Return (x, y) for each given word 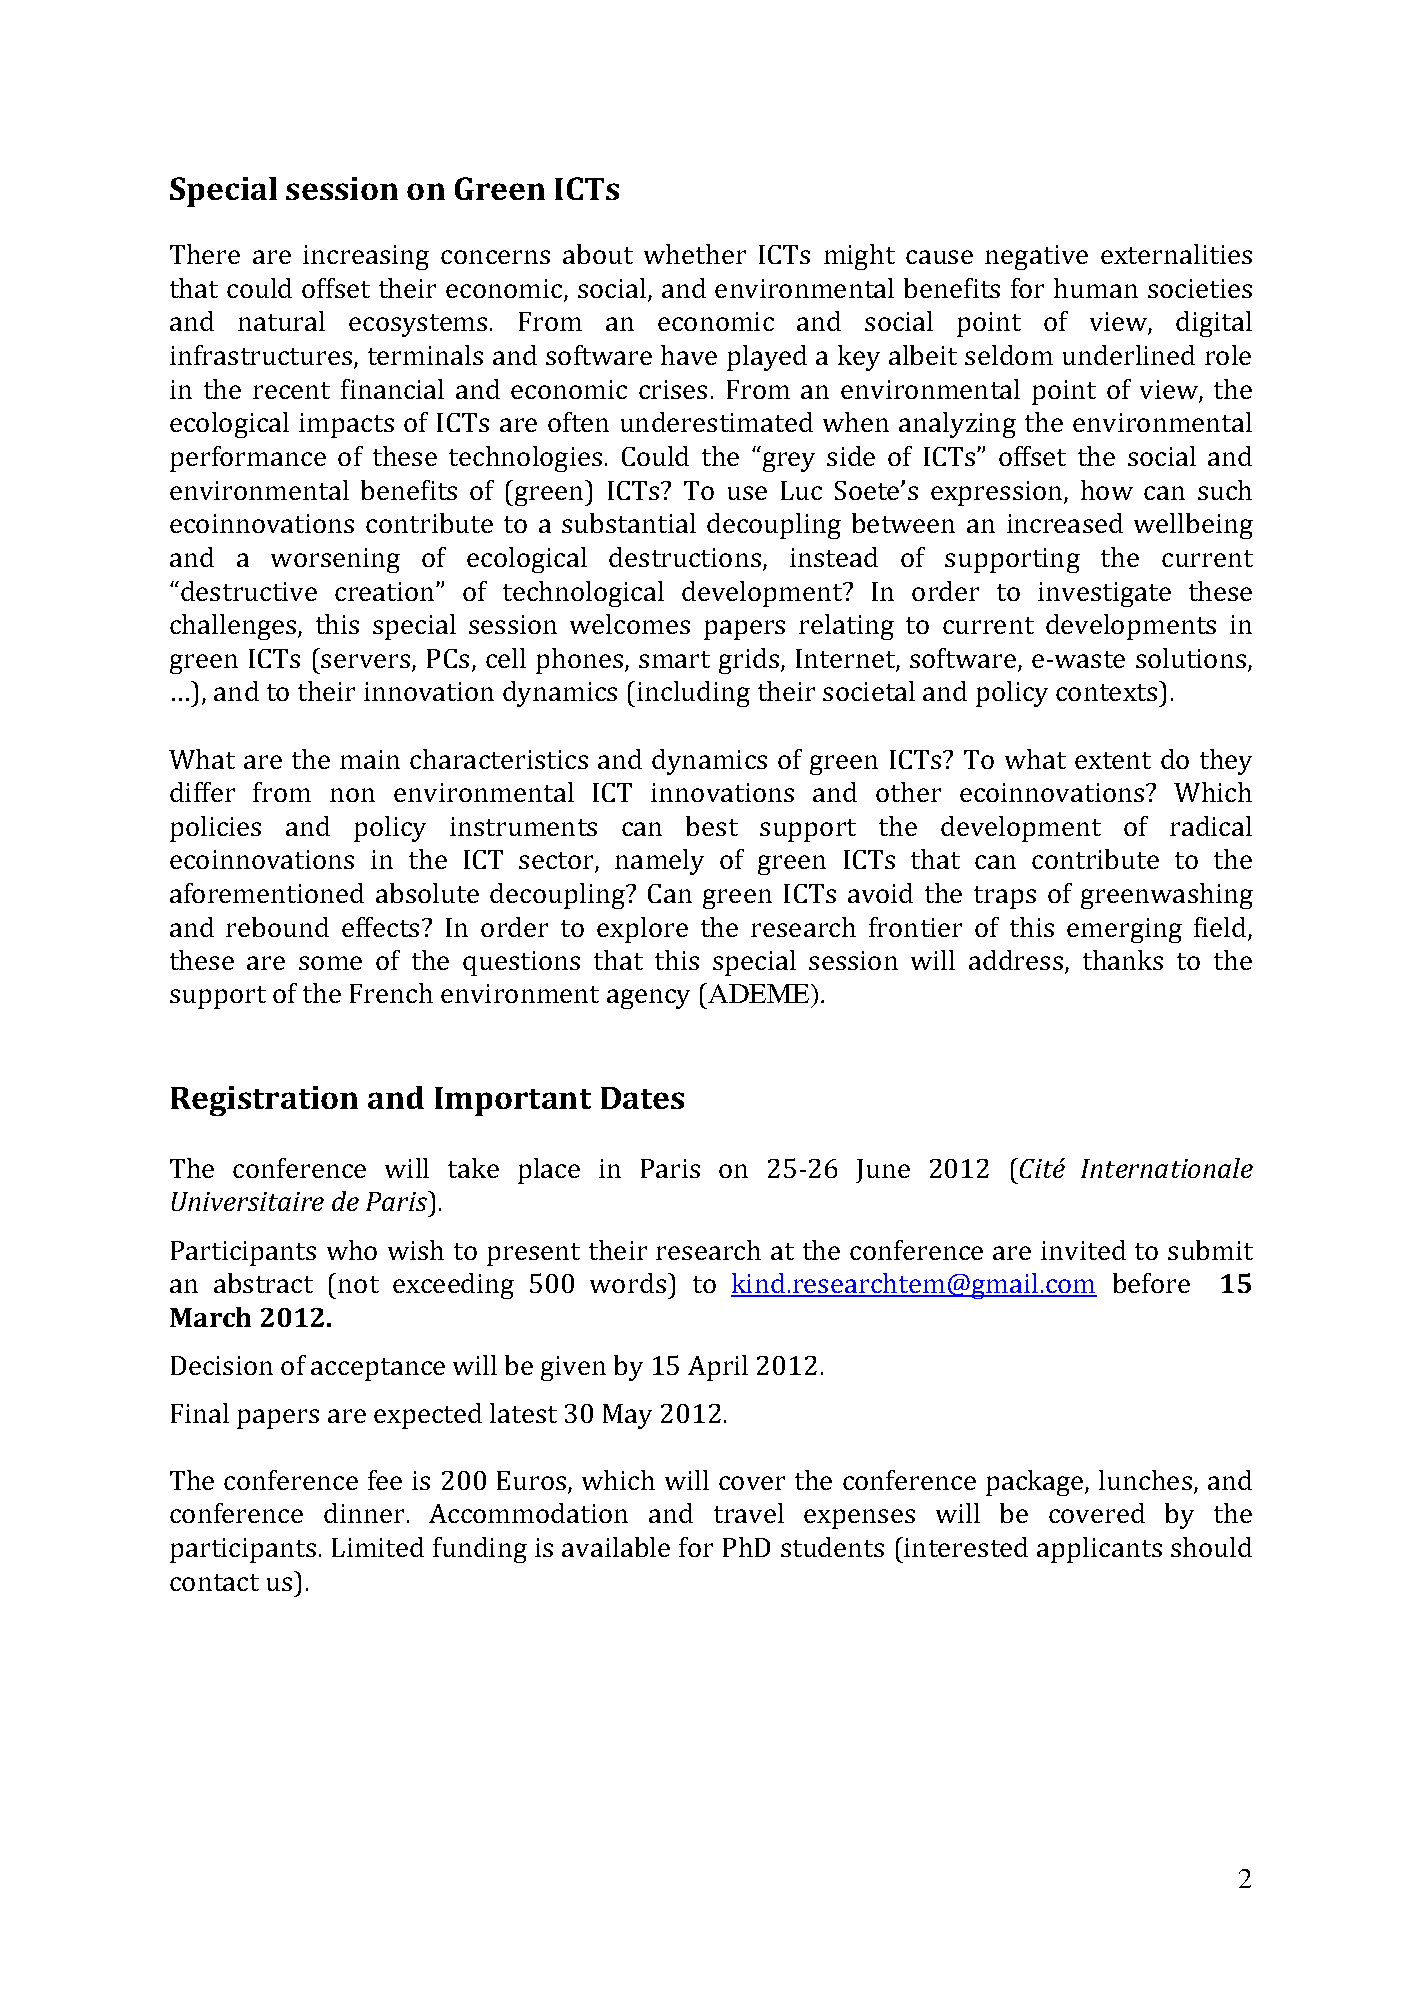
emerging (1124, 930)
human (1096, 288)
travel (749, 1513)
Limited (378, 1547)
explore (642, 930)
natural (281, 321)
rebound (277, 927)
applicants (1099, 1550)
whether (695, 254)
